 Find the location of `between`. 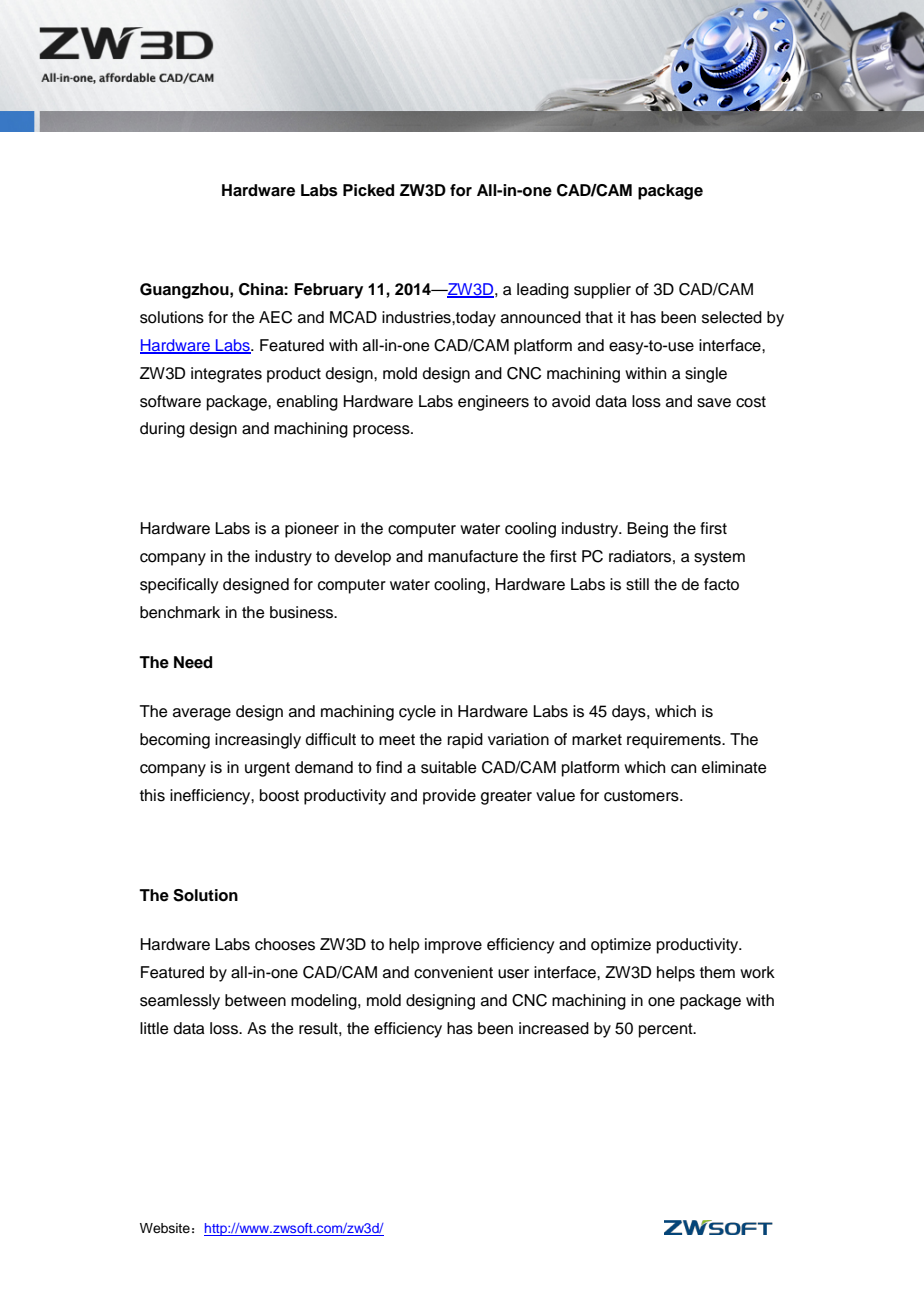

between is located at coordinates (255, 1000).
